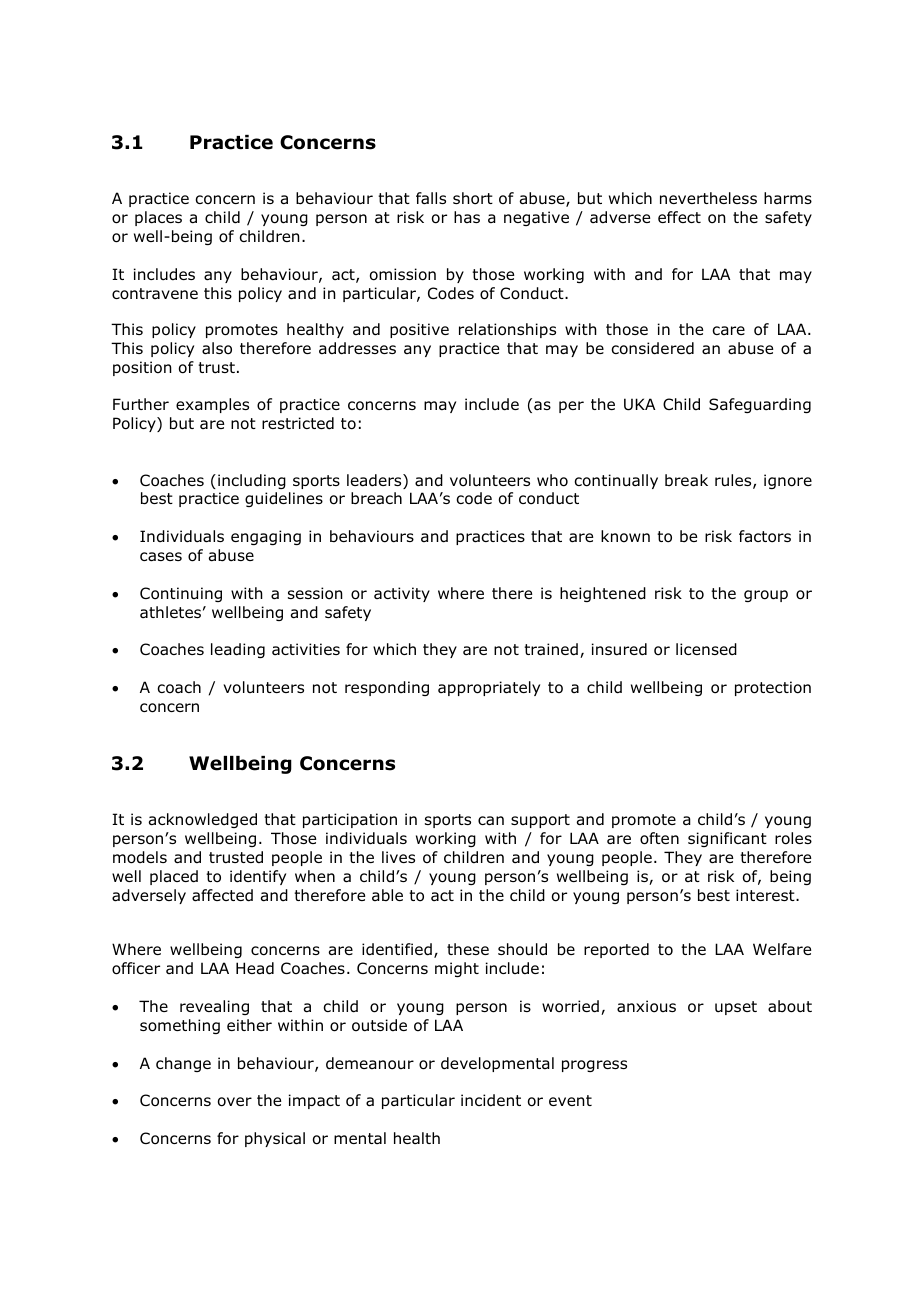  I want to click on places, so click(158, 218).
